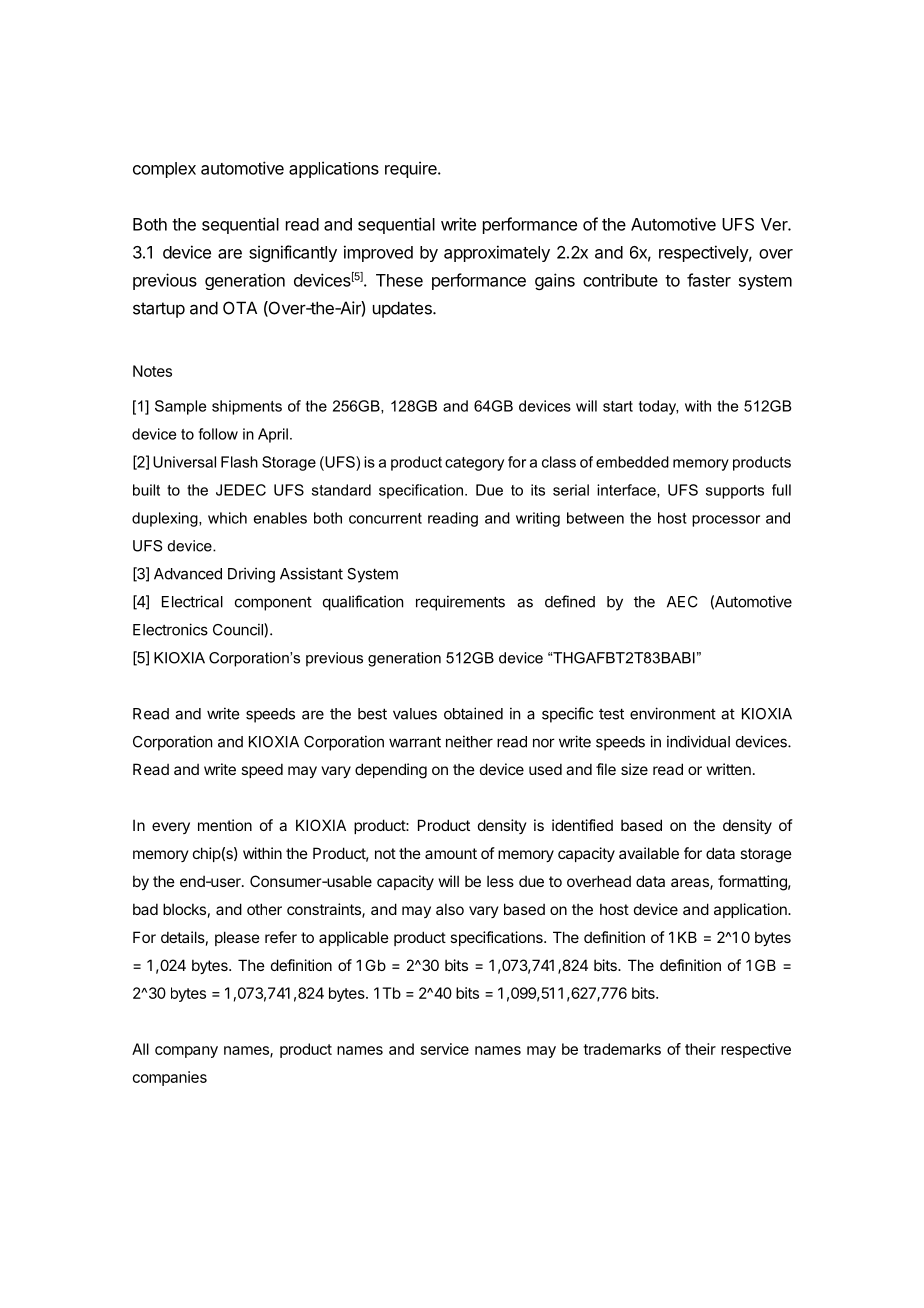 The height and width of the screenshot is (1308, 924). Describe the element at coordinates (239, 462) in the screenshot. I see `Flash` at that location.
